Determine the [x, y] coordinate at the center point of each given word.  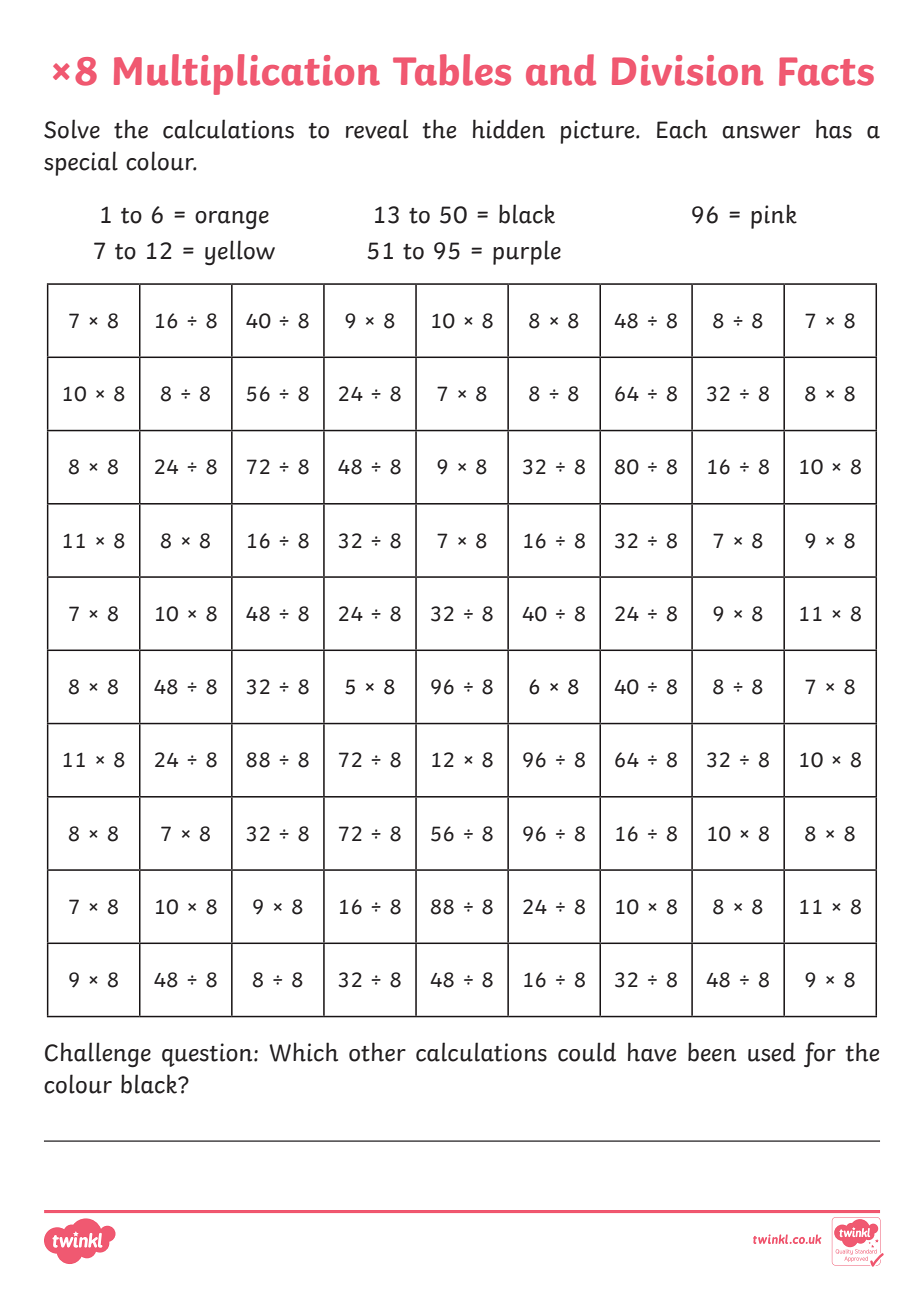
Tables [452, 70]
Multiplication [247, 74]
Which [303, 1052]
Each [682, 129]
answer [761, 132]
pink [774, 216]
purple [527, 252]
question [208, 1055]
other [377, 1052]
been [712, 1052]
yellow [240, 253]
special [81, 163]
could [587, 1052]
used [772, 1052]
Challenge [98, 1055]
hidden [509, 129]
